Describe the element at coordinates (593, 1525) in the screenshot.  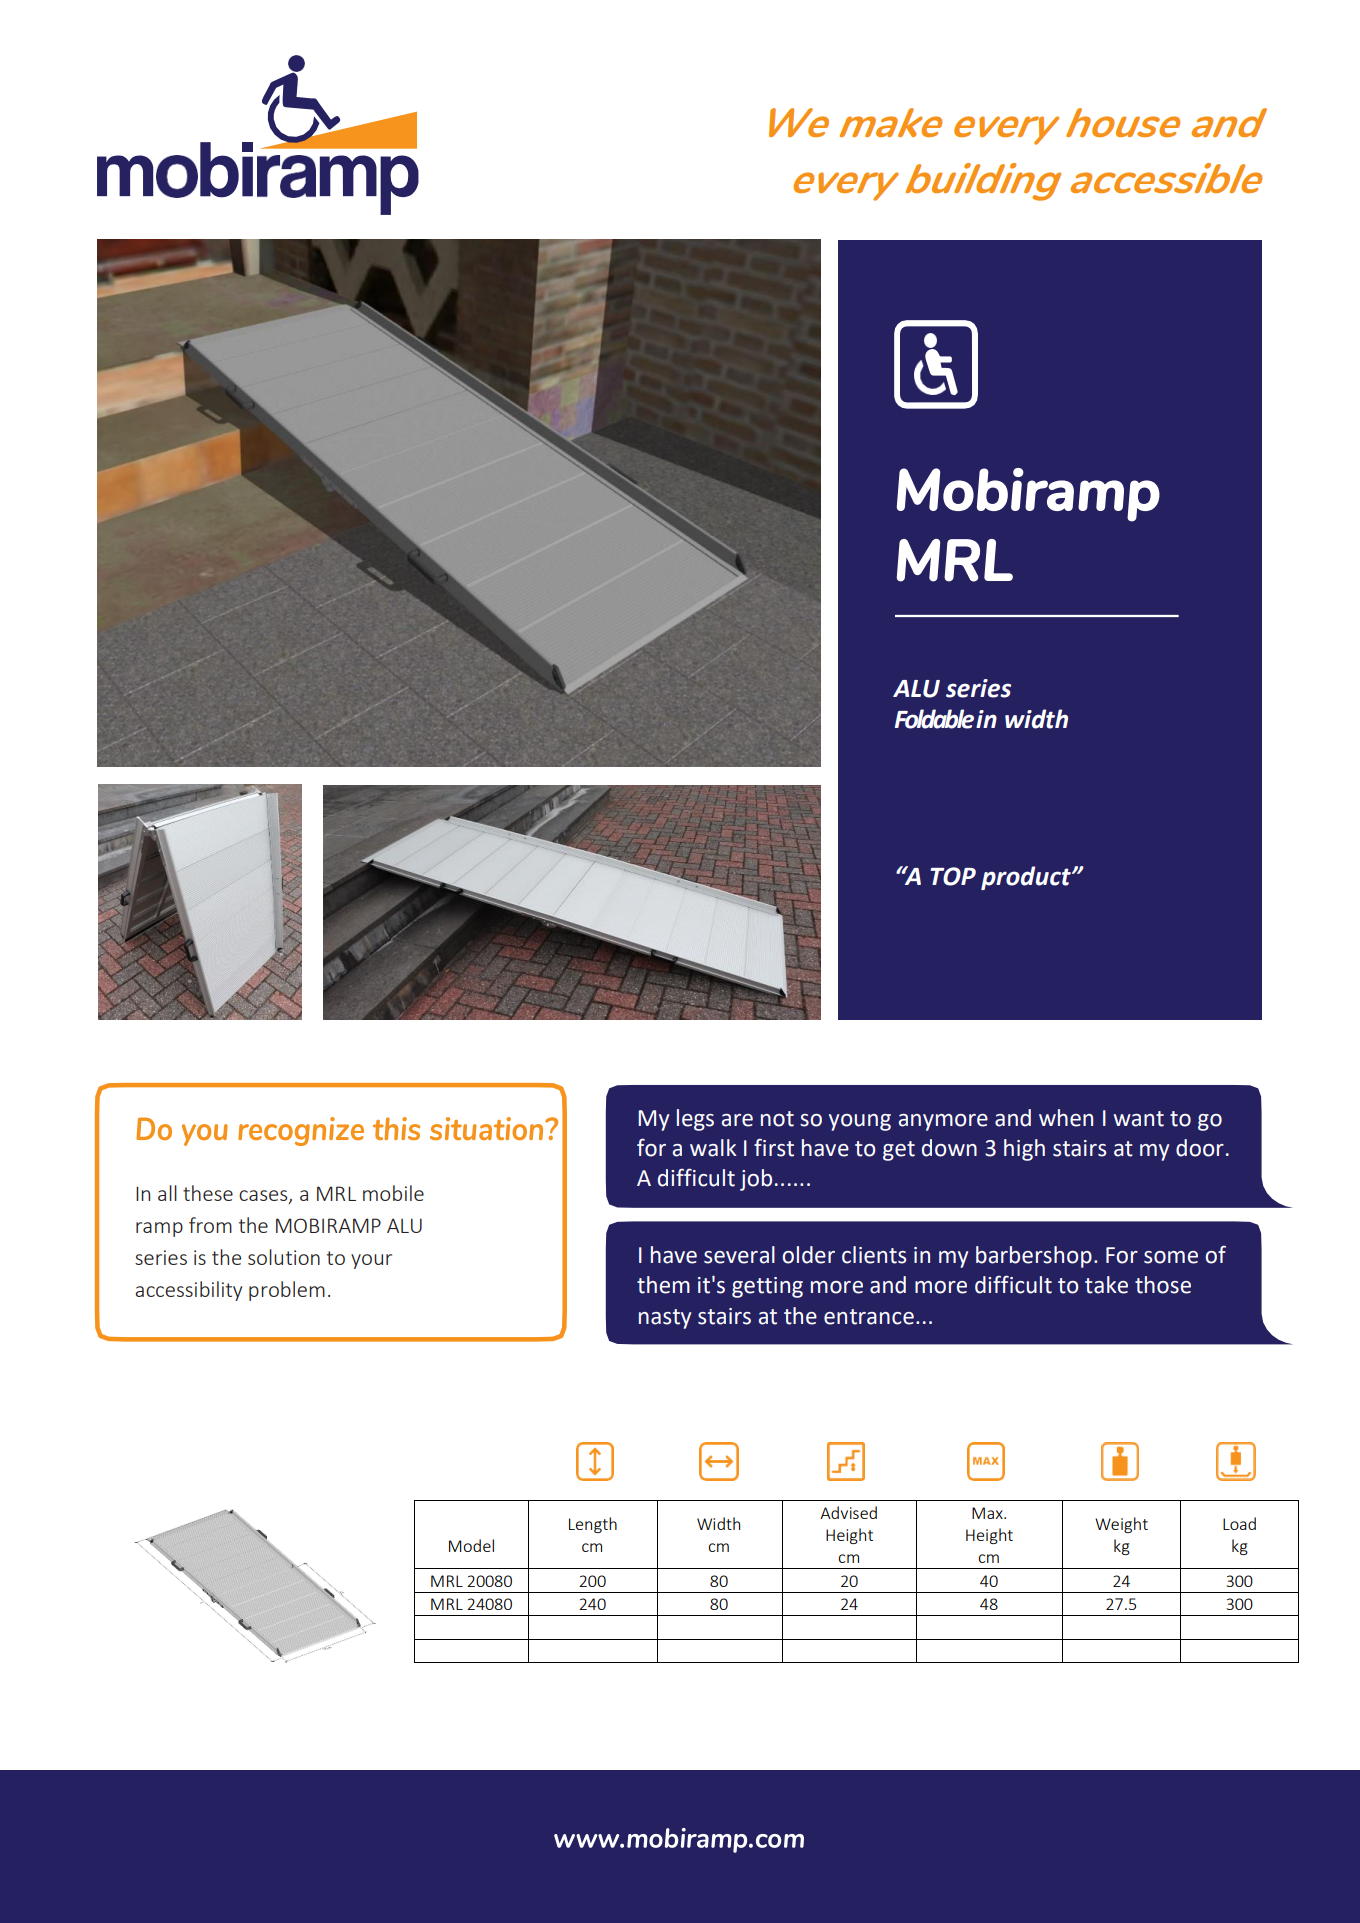
I see `Length` at that location.
